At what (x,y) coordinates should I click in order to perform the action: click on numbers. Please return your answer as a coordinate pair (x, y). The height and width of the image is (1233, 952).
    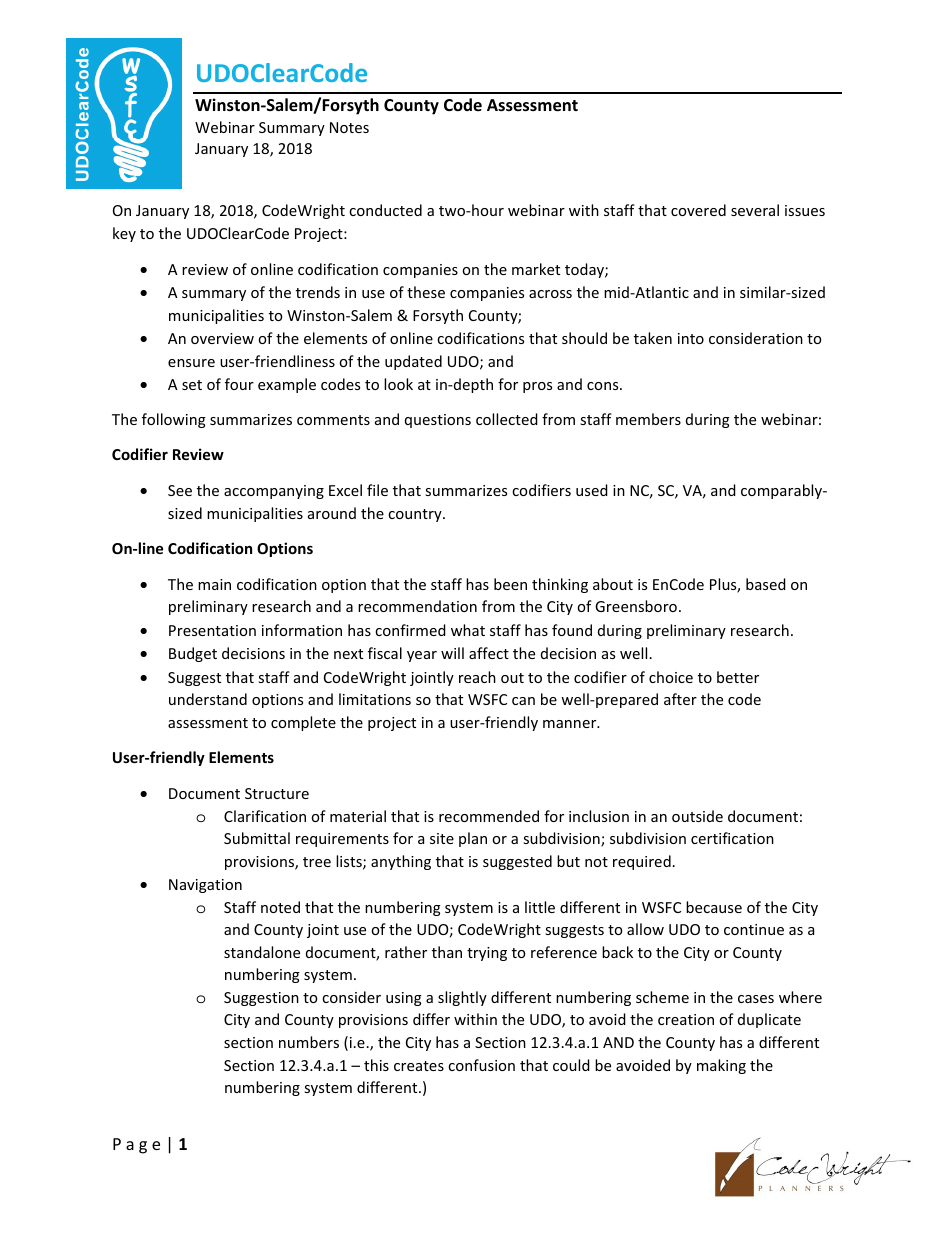
    Looking at the image, I should click on (309, 1042).
